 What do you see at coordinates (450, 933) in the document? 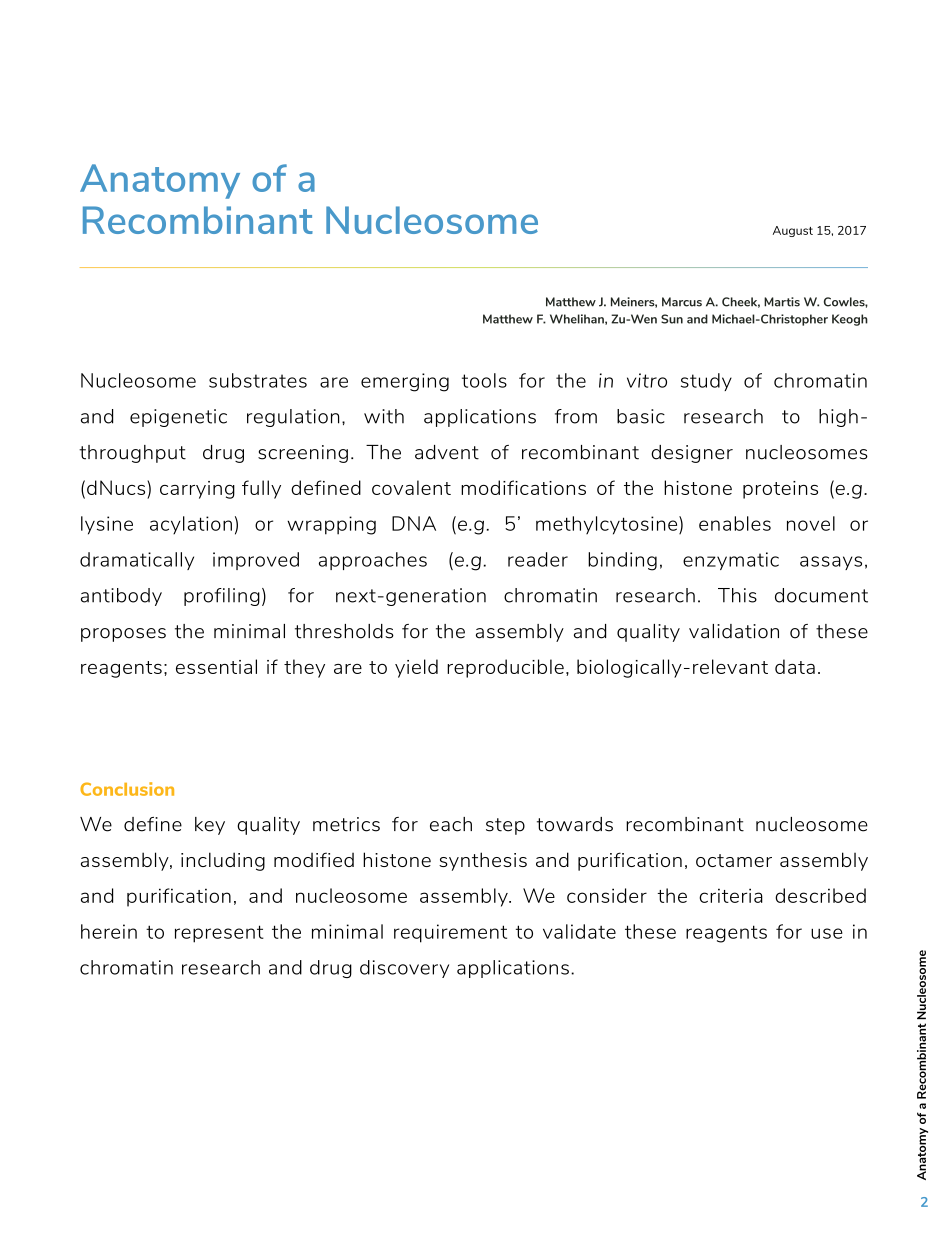
I see `requirement` at bounding box center [450, 933].
